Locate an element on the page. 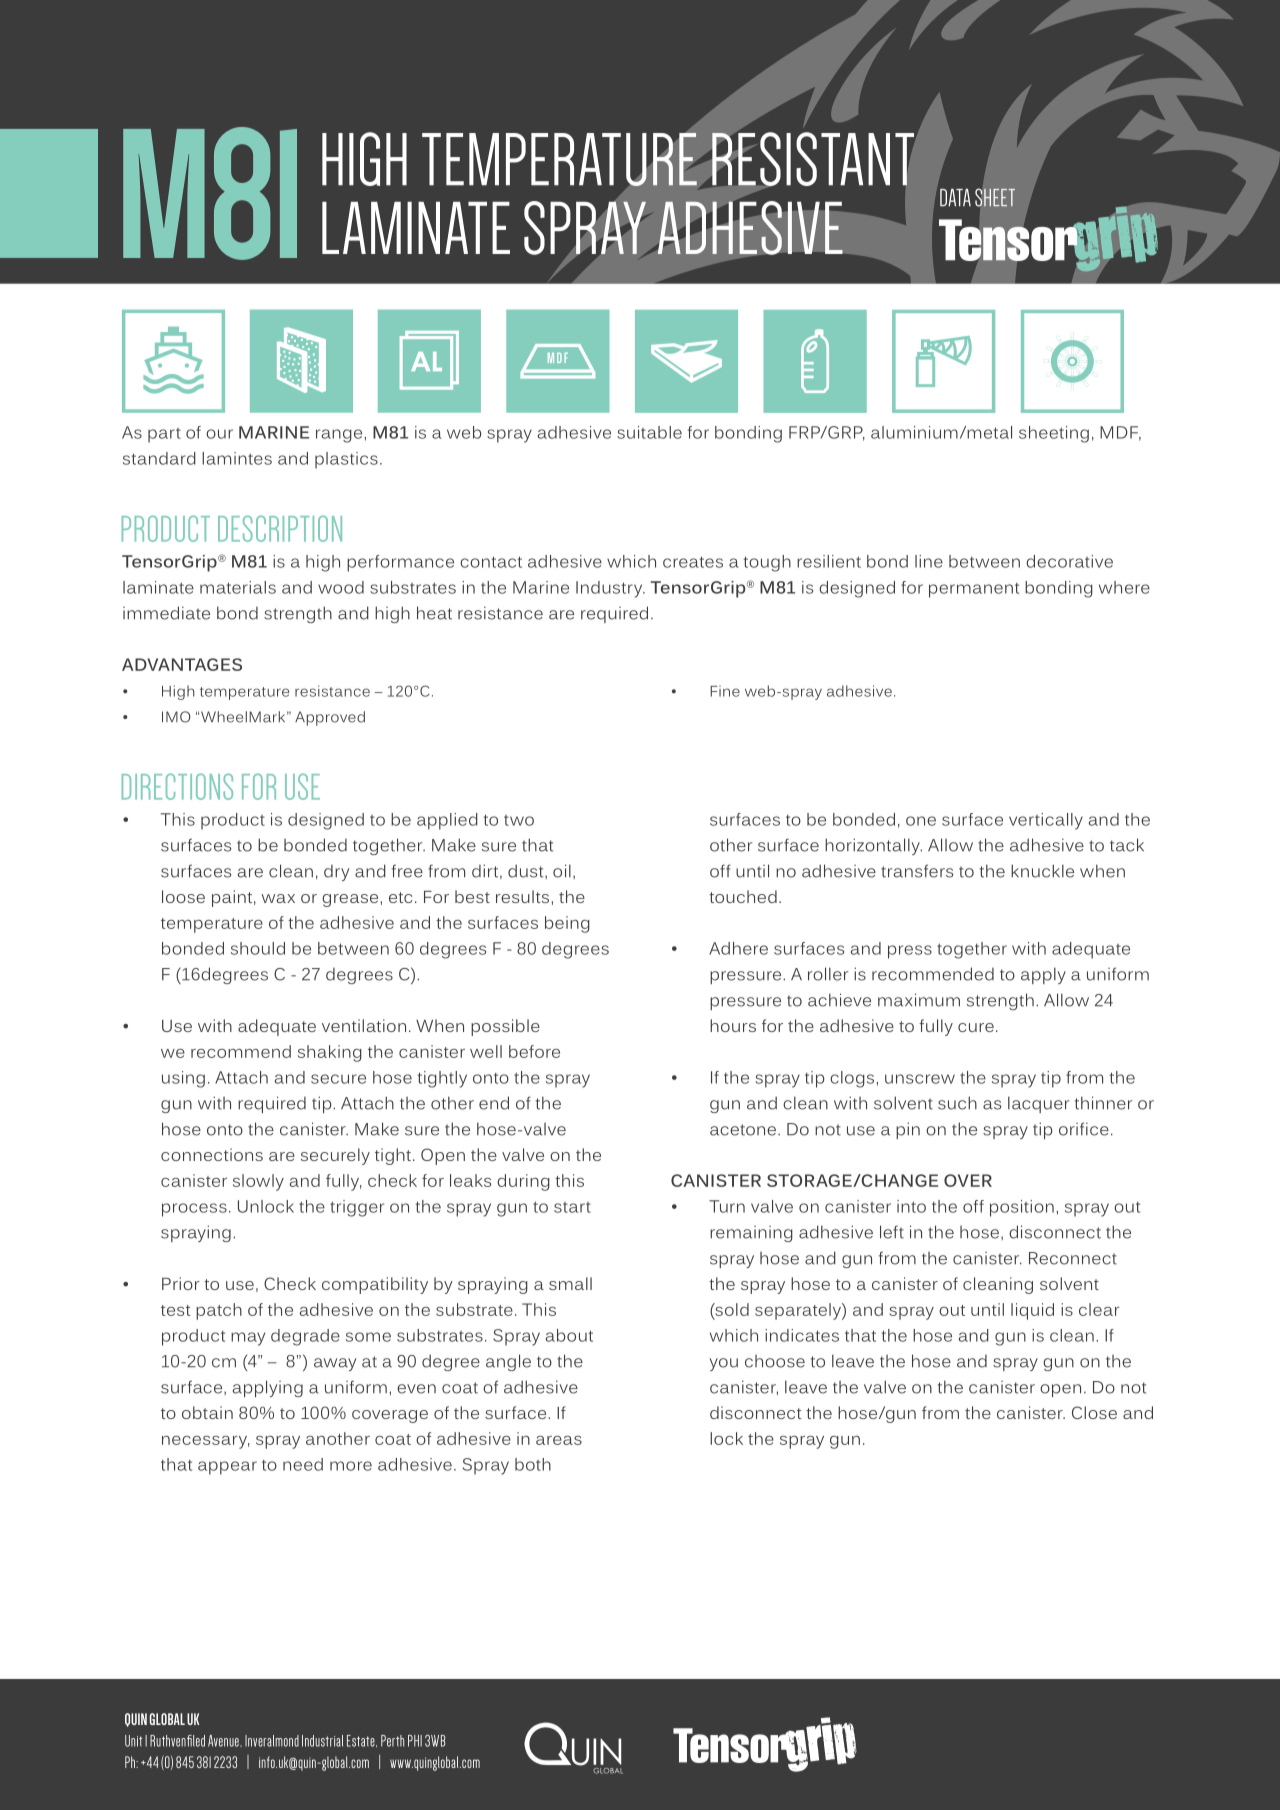 The width and height of the document is (1280, 1810). being is located at coordinates (567, 924).
